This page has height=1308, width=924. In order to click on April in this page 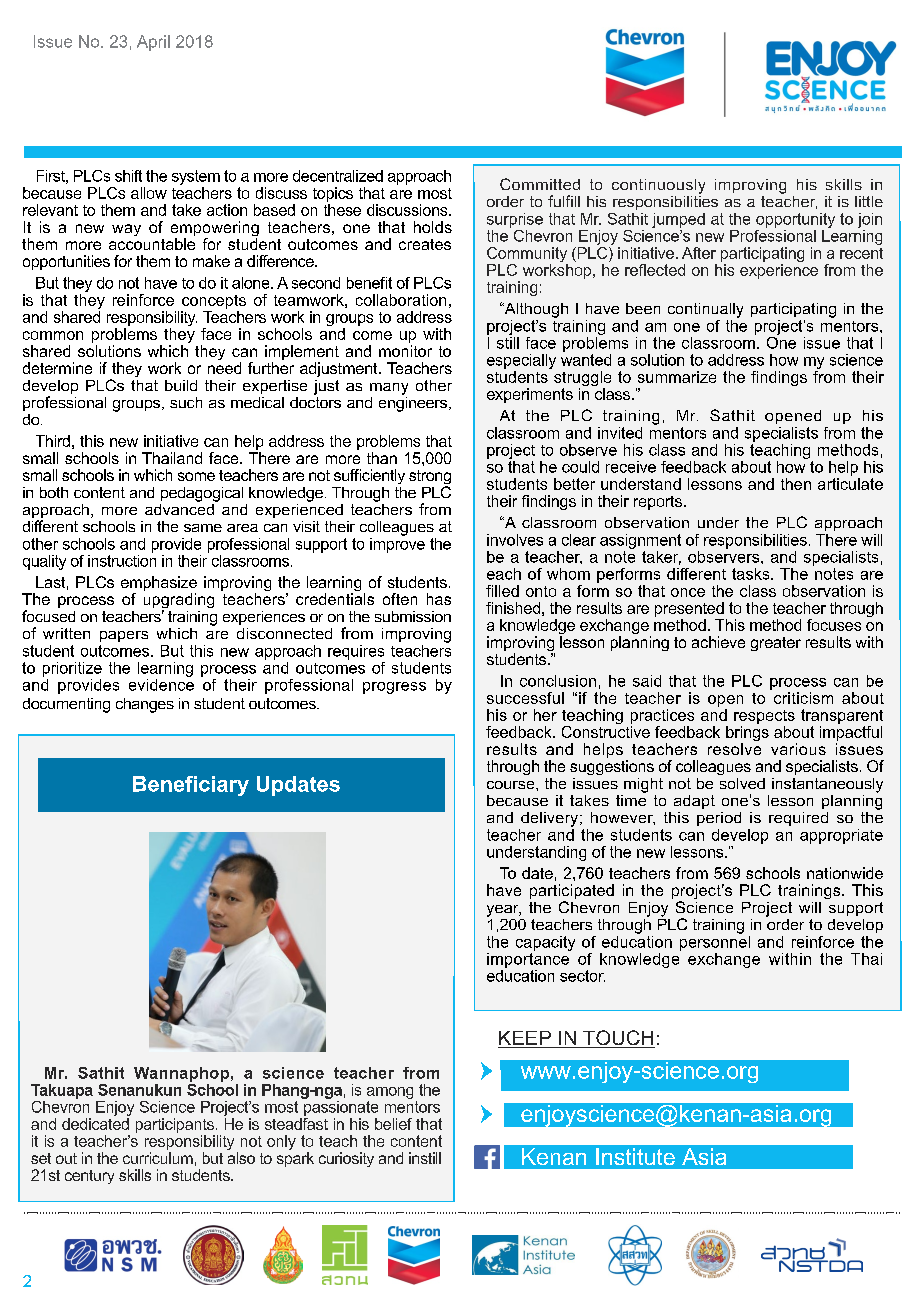, I will do `click(153, 43)`.
